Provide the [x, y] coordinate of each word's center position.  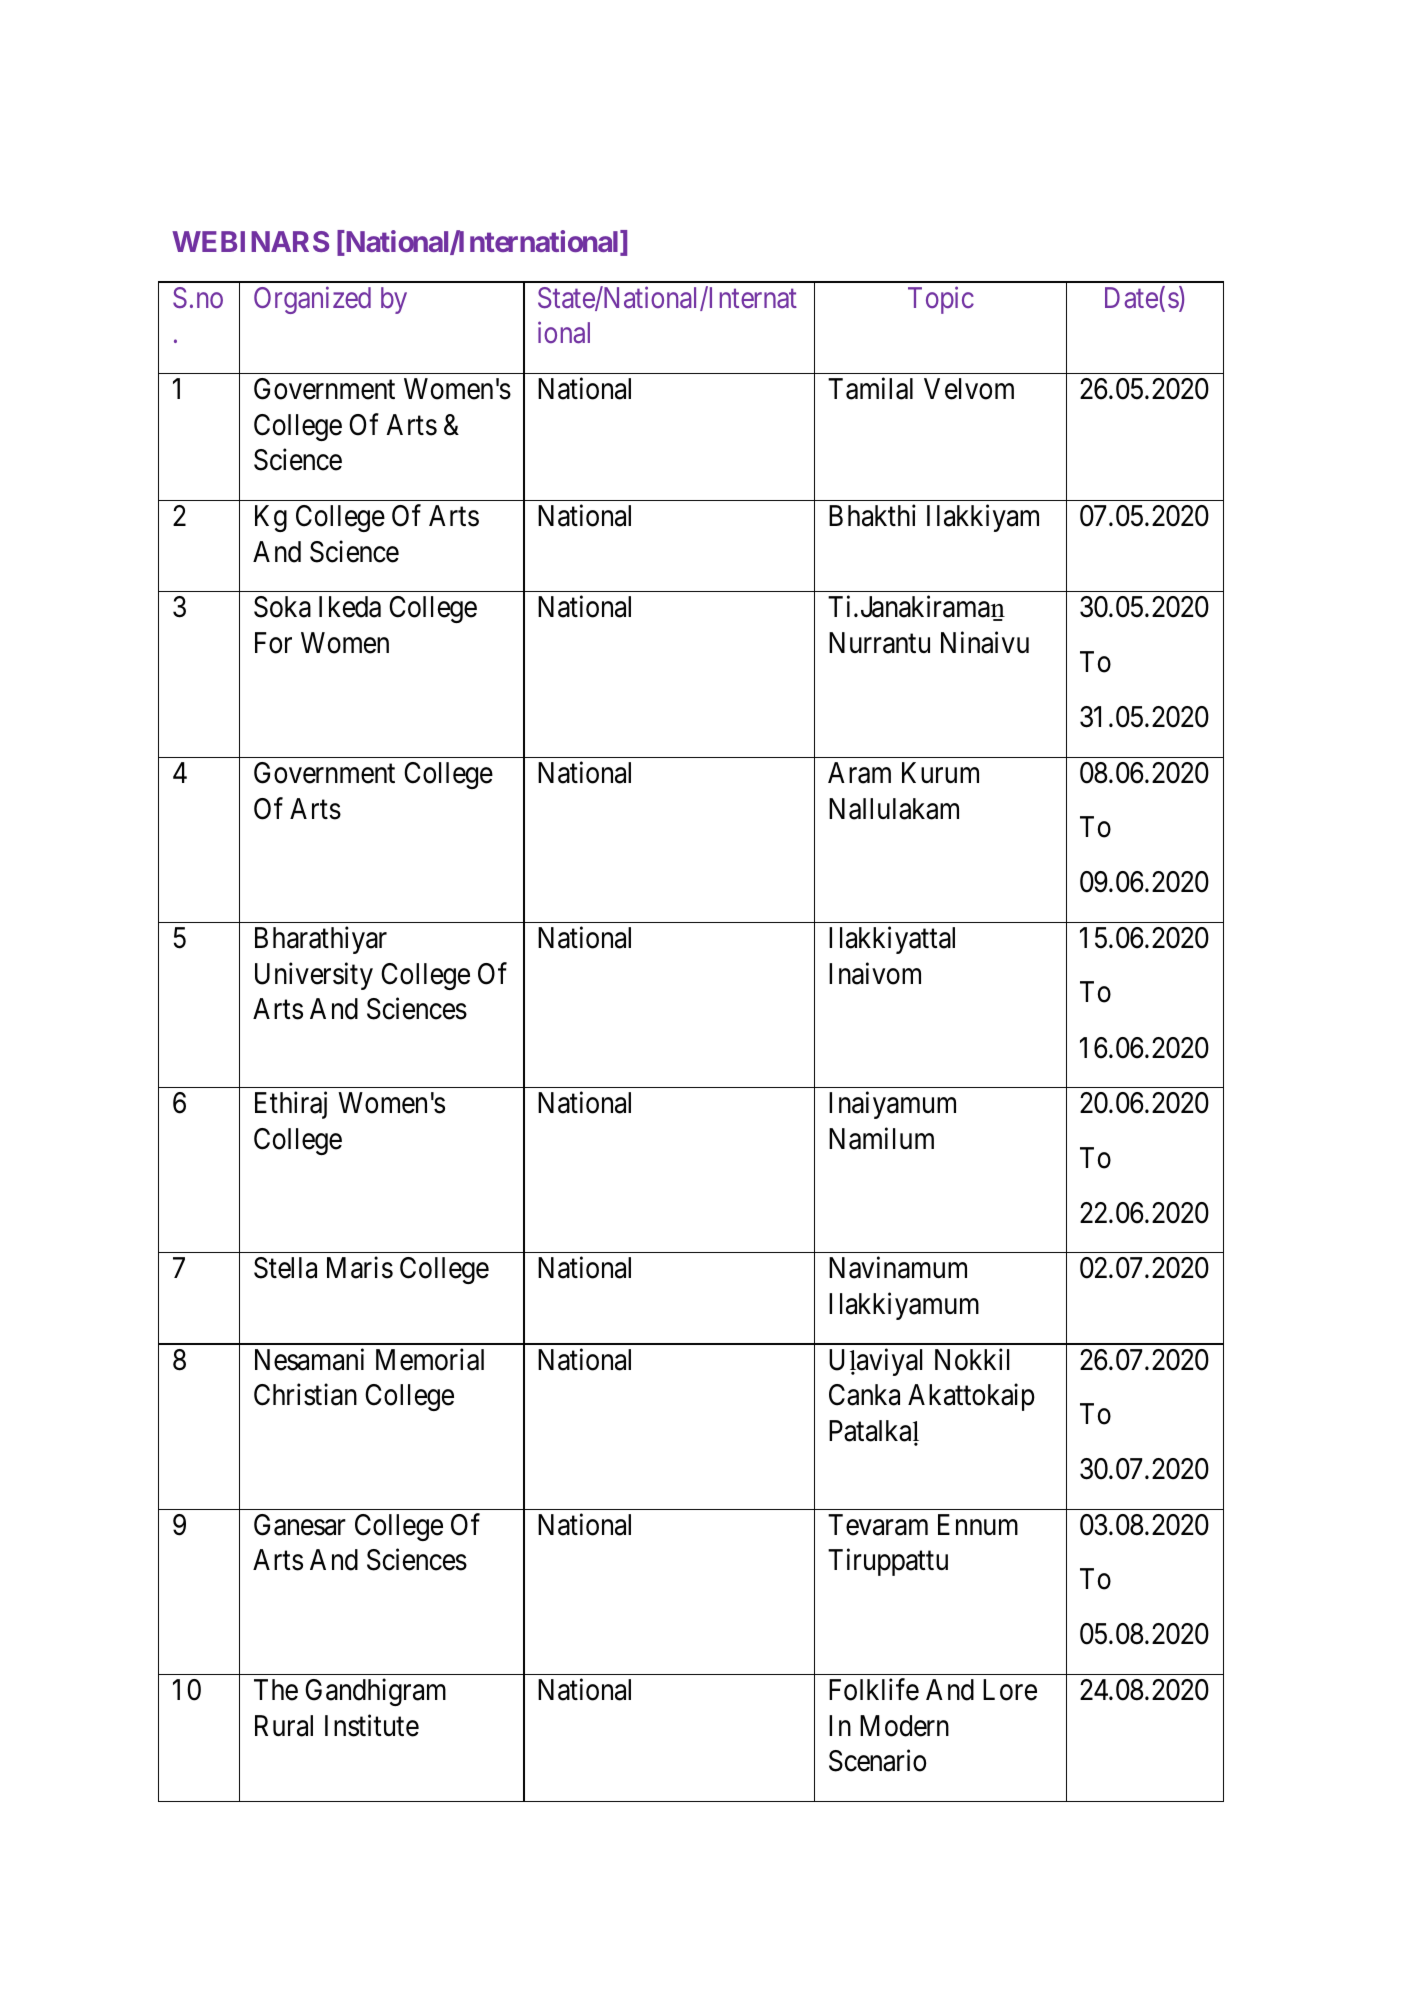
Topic [941, 300]
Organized [312, 300]
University [314, 976]
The [276, 1690]
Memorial [430, 1359]
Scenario [877, 1761]
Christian [305, 1395]
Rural [284, 1726]
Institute [372, 1725]
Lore [1010, 1690]
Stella [285, 1268]
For [273, 643]
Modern [904, 1726]
